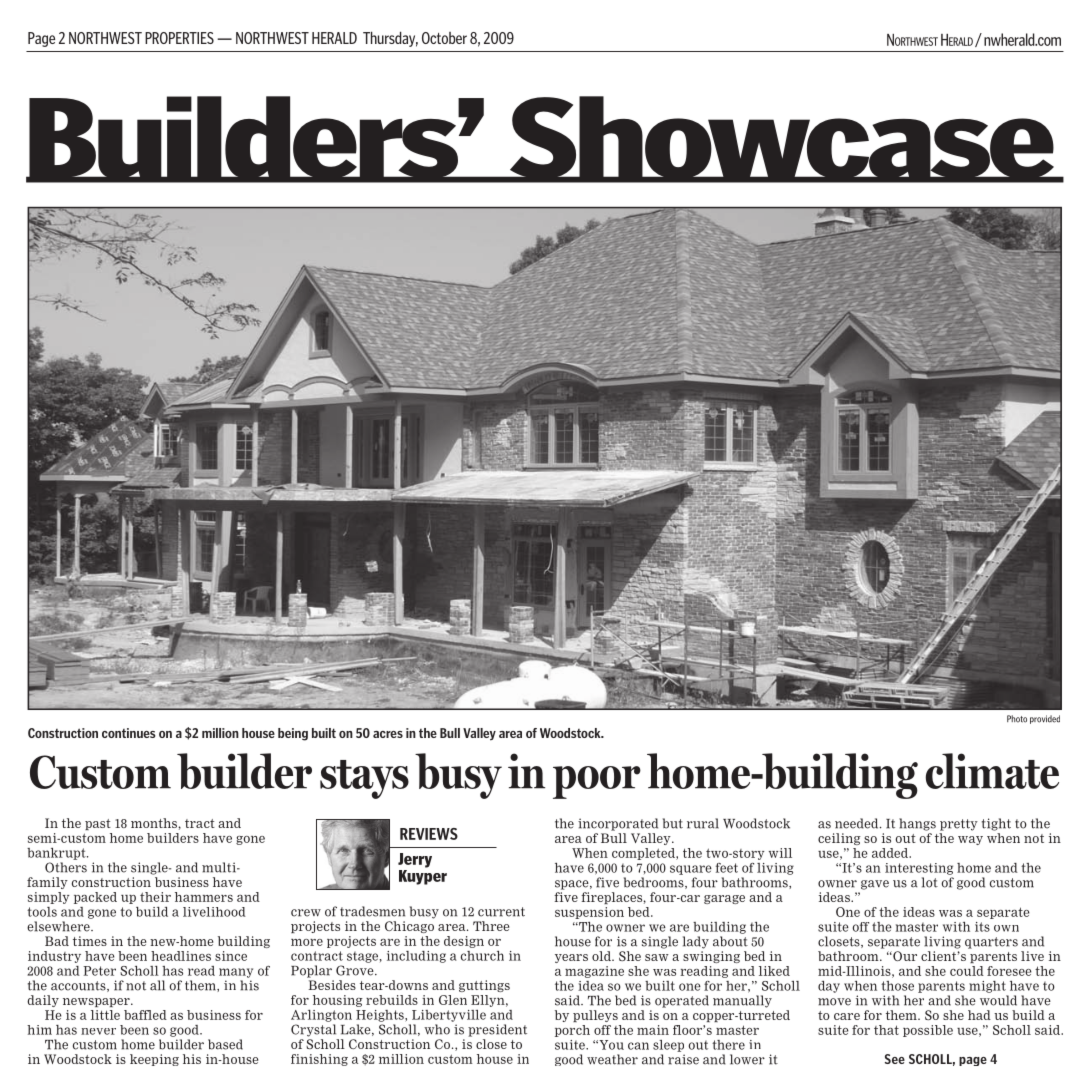 The height and width of the image is (1092, 1092). Describe the element at coordinates (1045, 719) in the image. I see `provided` at that location.
